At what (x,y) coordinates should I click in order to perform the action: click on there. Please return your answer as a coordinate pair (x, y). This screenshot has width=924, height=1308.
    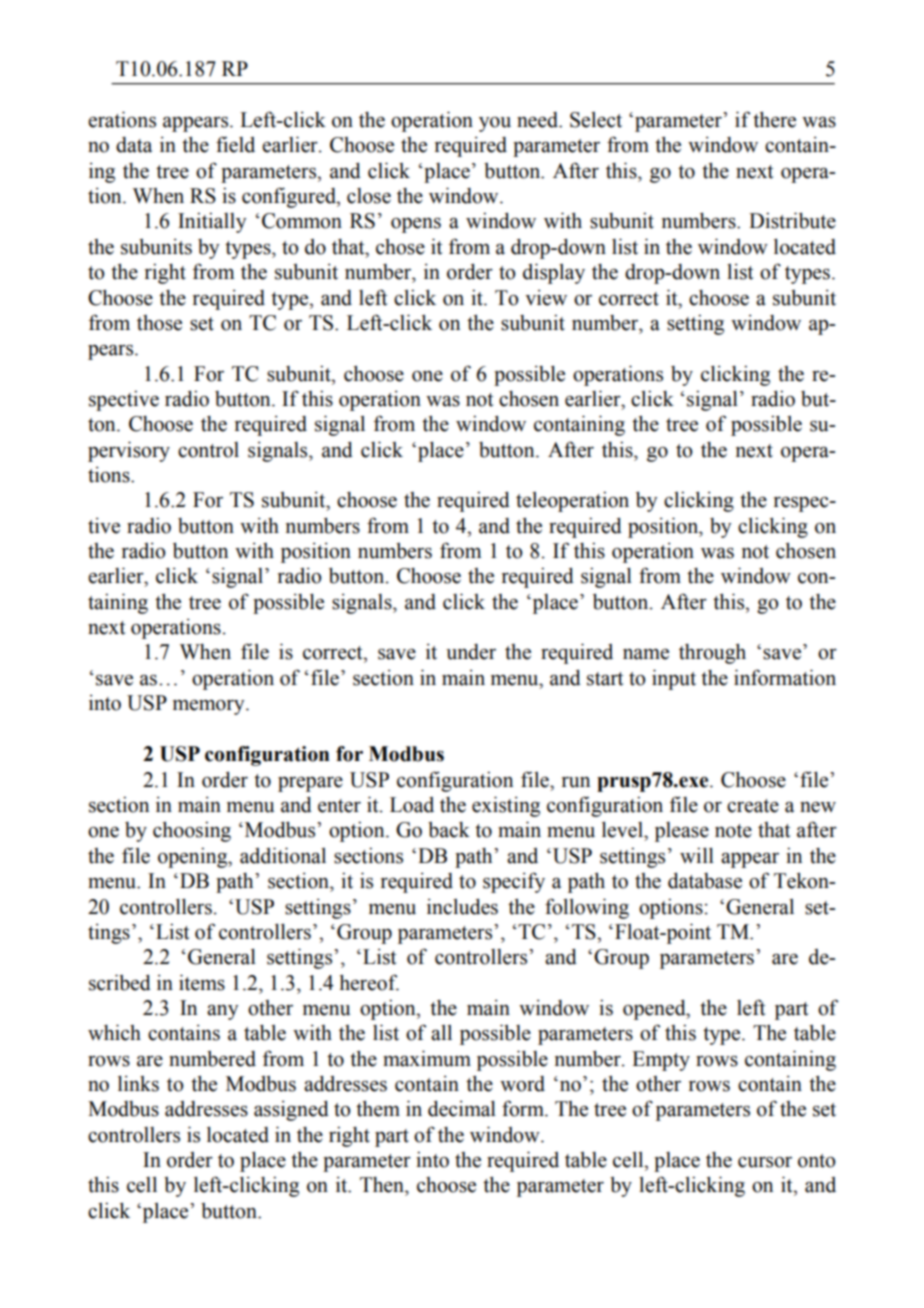
    Looking at the image, I should click on (774, 119).
